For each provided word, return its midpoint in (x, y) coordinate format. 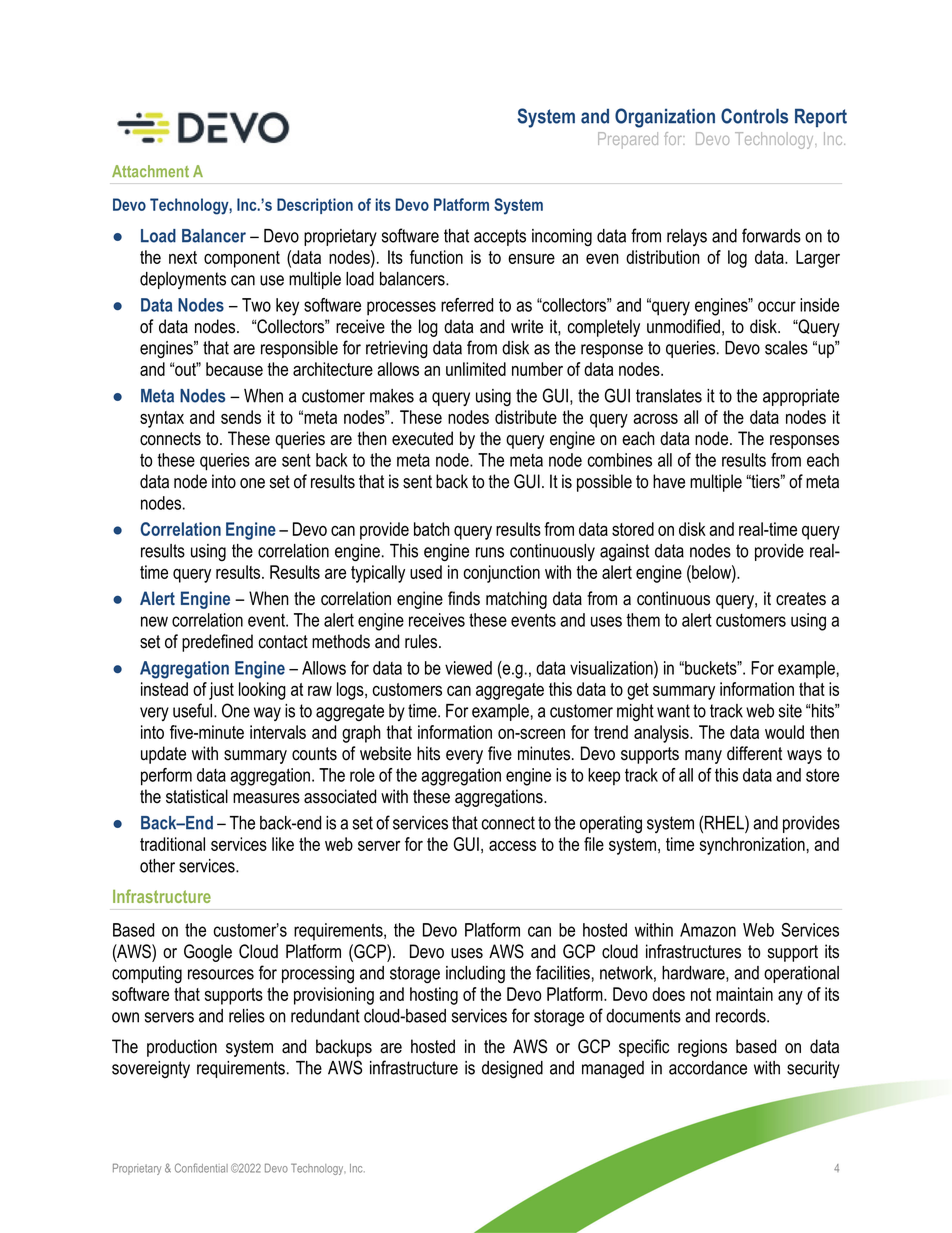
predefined (217, 643)
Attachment (150, 171)
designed (512, 1070)
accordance (708, 1068)
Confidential (201, 1168)
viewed (468, 668)
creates (801, 599)
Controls (754, 116)
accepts (500, 237)
